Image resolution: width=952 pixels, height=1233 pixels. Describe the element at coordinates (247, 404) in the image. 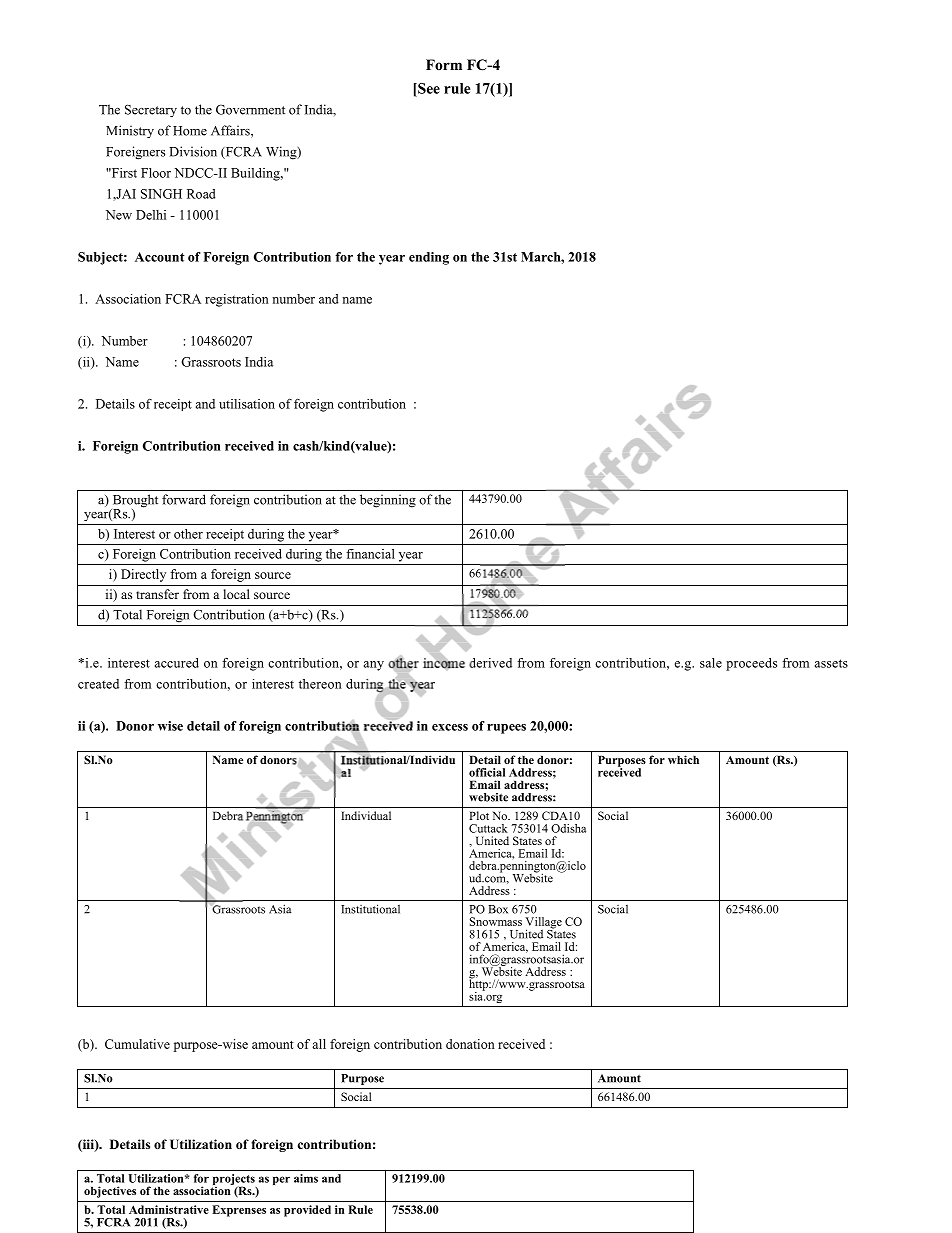

I see `utilisation` at that location.
